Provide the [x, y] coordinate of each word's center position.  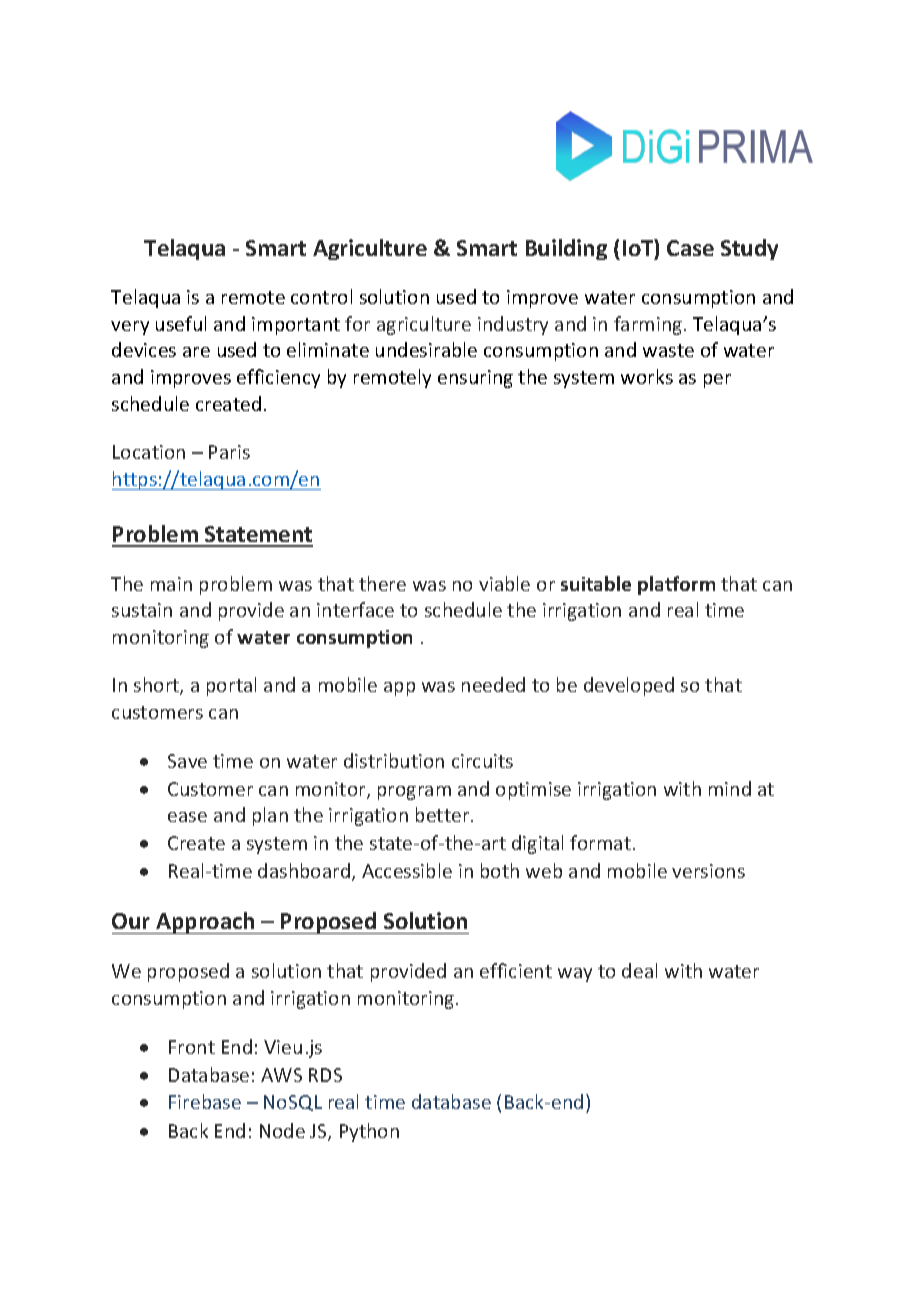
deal [639, 970]
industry [513, 325]
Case [690, 248]
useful [181, 323]
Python [369, 1132]
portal [231, 686]
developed [629, 686]
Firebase [205, 1101]
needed [493, 684]
